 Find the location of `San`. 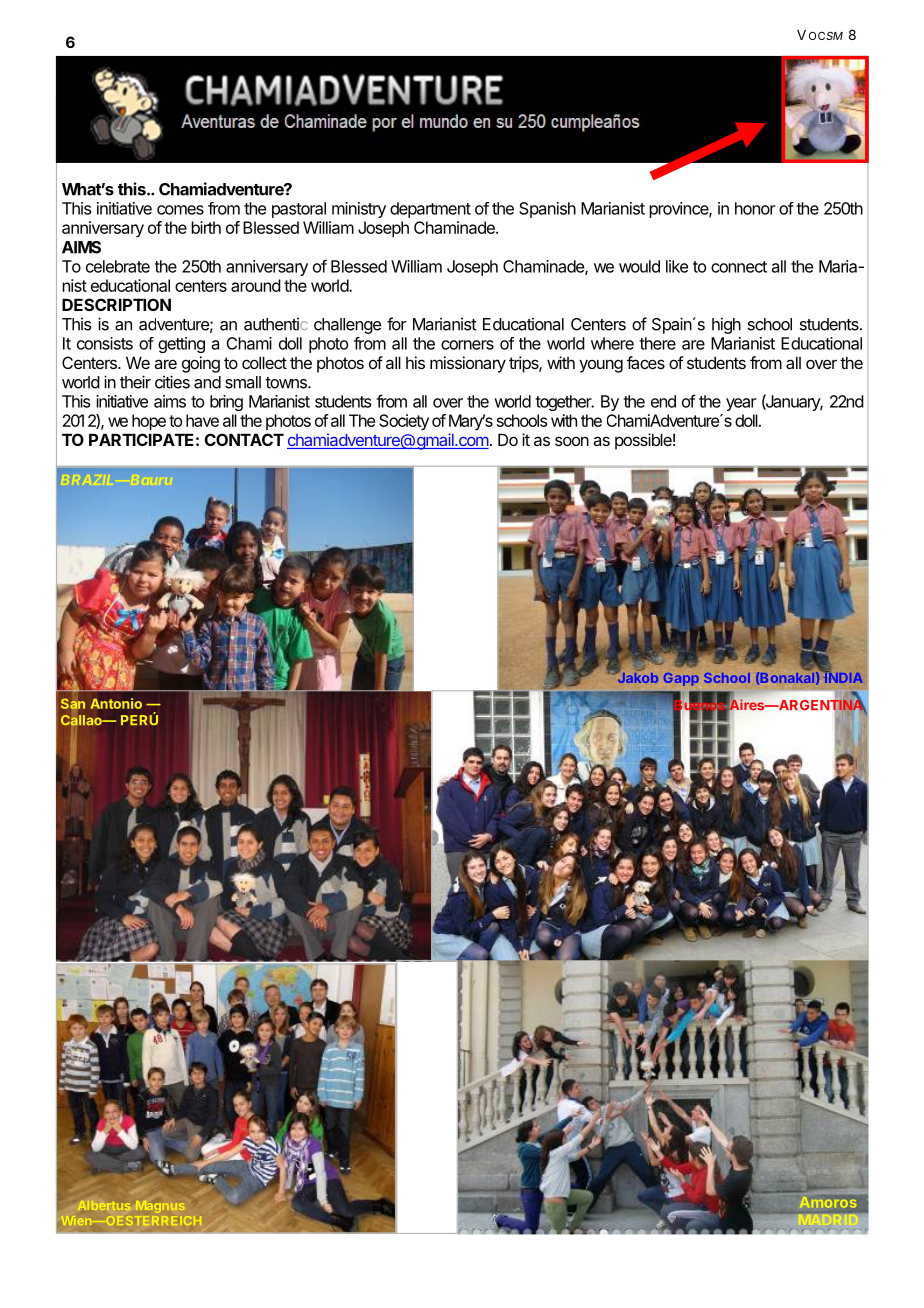

San is located at coordinates (73, 704).
